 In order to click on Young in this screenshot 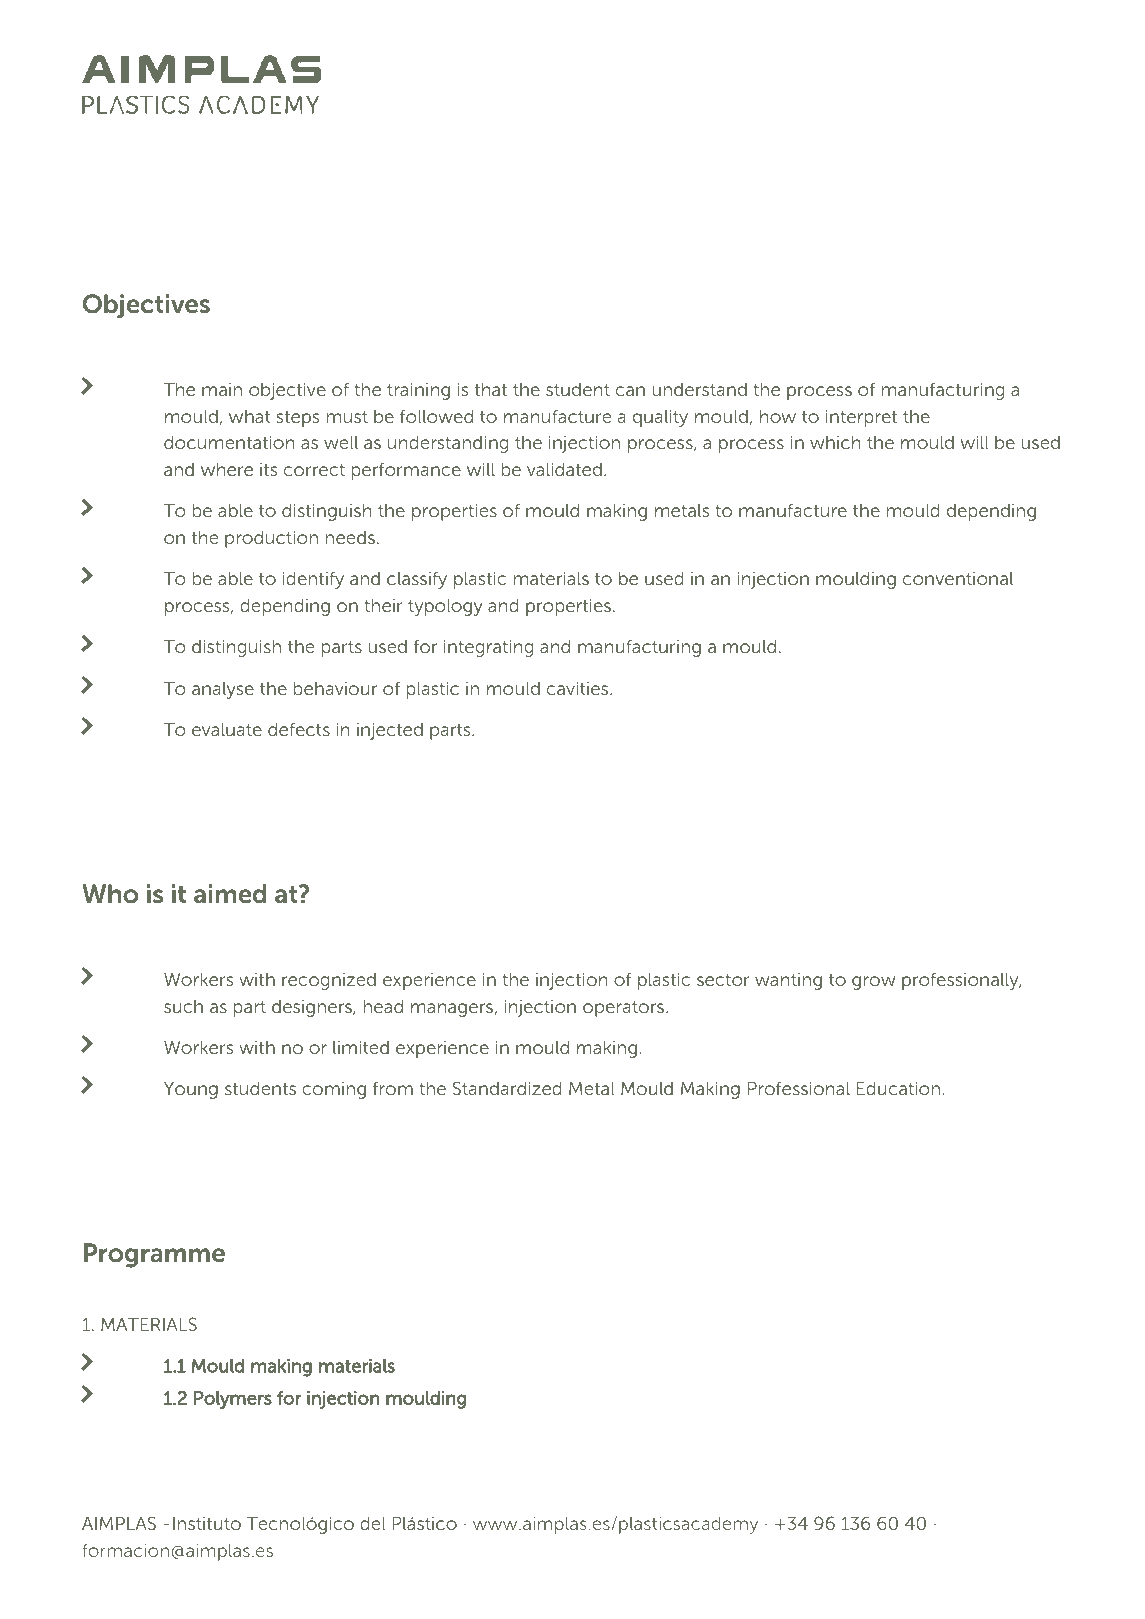, I will do `click(191, 1090)`.
